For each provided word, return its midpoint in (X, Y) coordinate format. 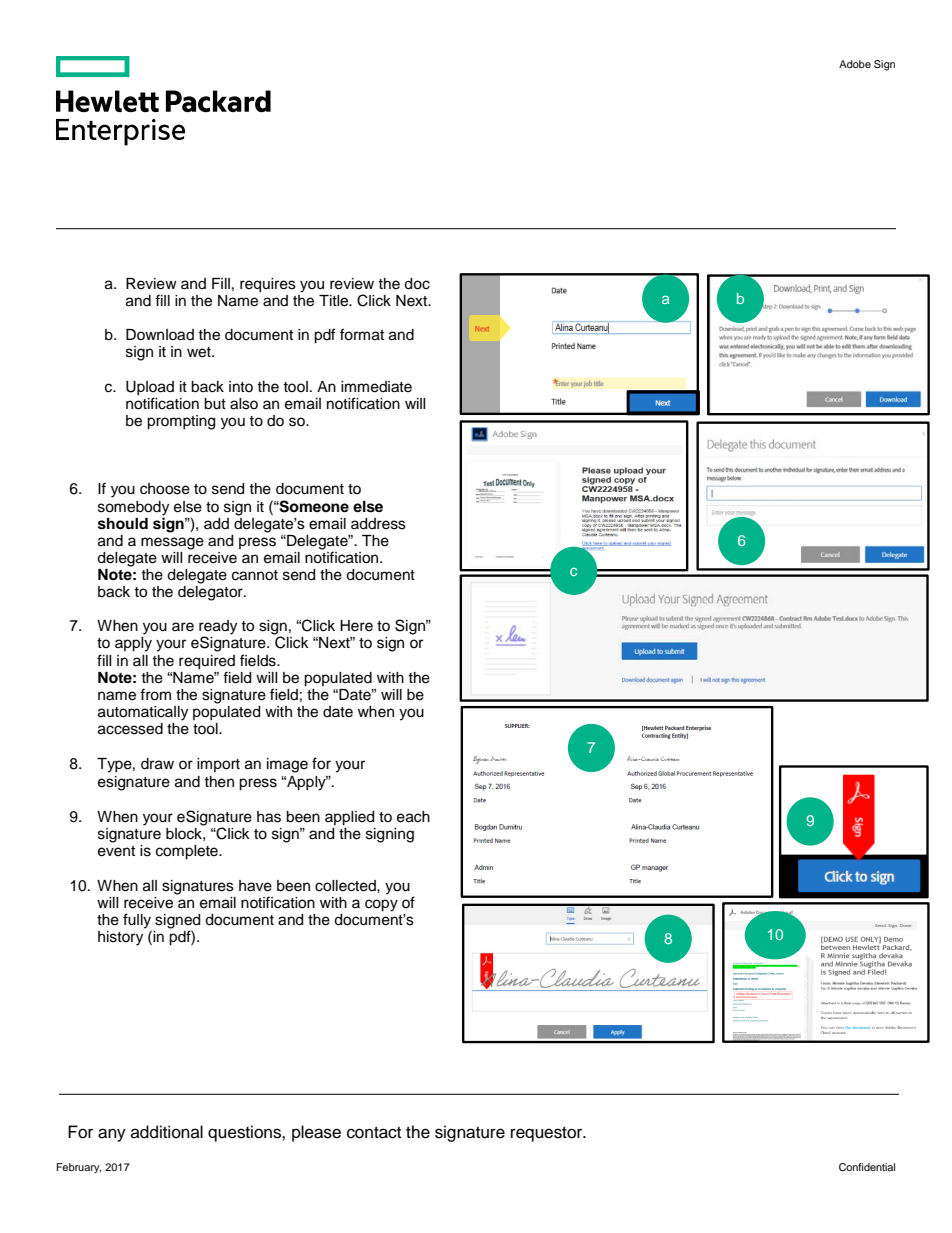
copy (381, 905)
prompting (181, 422)
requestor (548, 1134)
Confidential (867, 1167)
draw (157, 764)
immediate (376, 387)
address (378, 524)
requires (268, 285)
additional (167, 1132)
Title (335, 301)
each (413, 817)
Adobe (855, 64)
